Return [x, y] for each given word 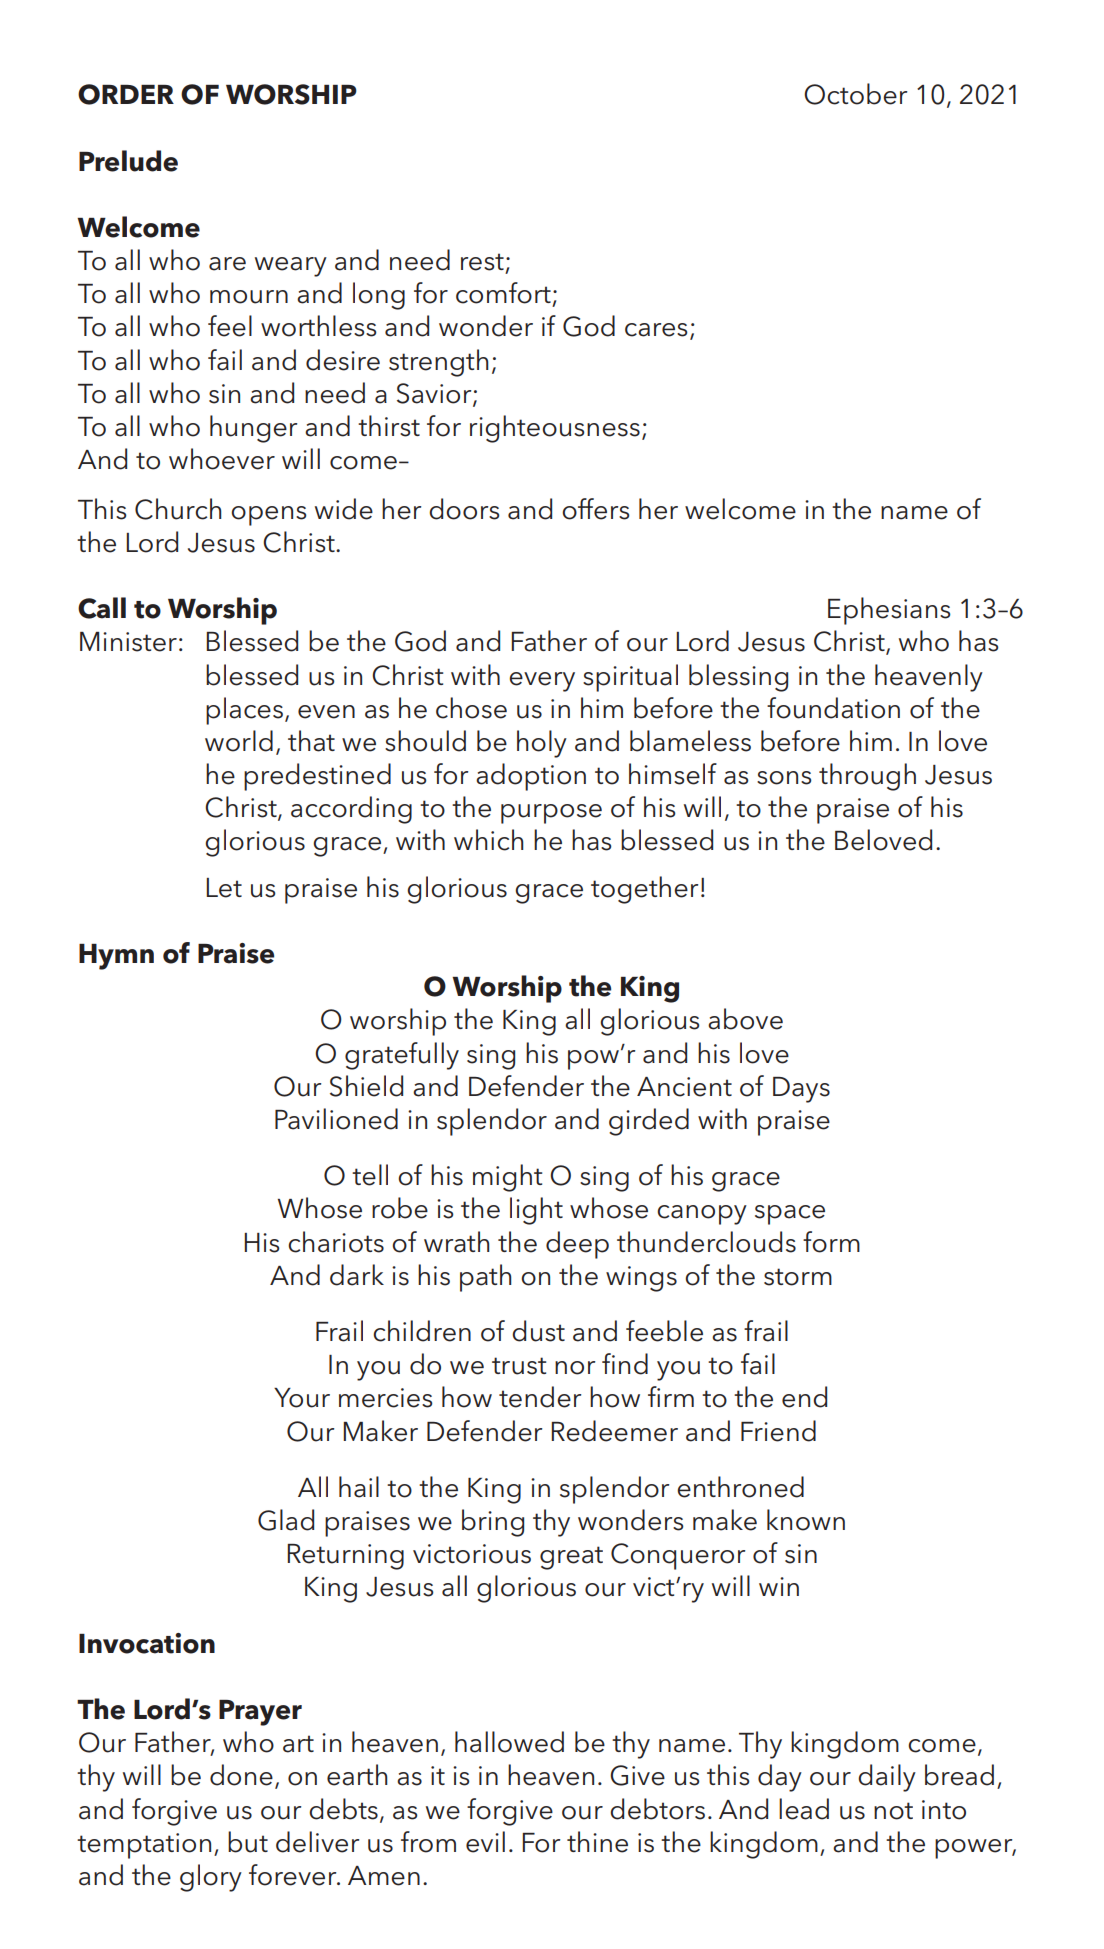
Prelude [128, 161]
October [855, 94]
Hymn [116, 957]
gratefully [402, 1056]
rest [482, 262]
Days [801, 1090]
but [248, 1842]
